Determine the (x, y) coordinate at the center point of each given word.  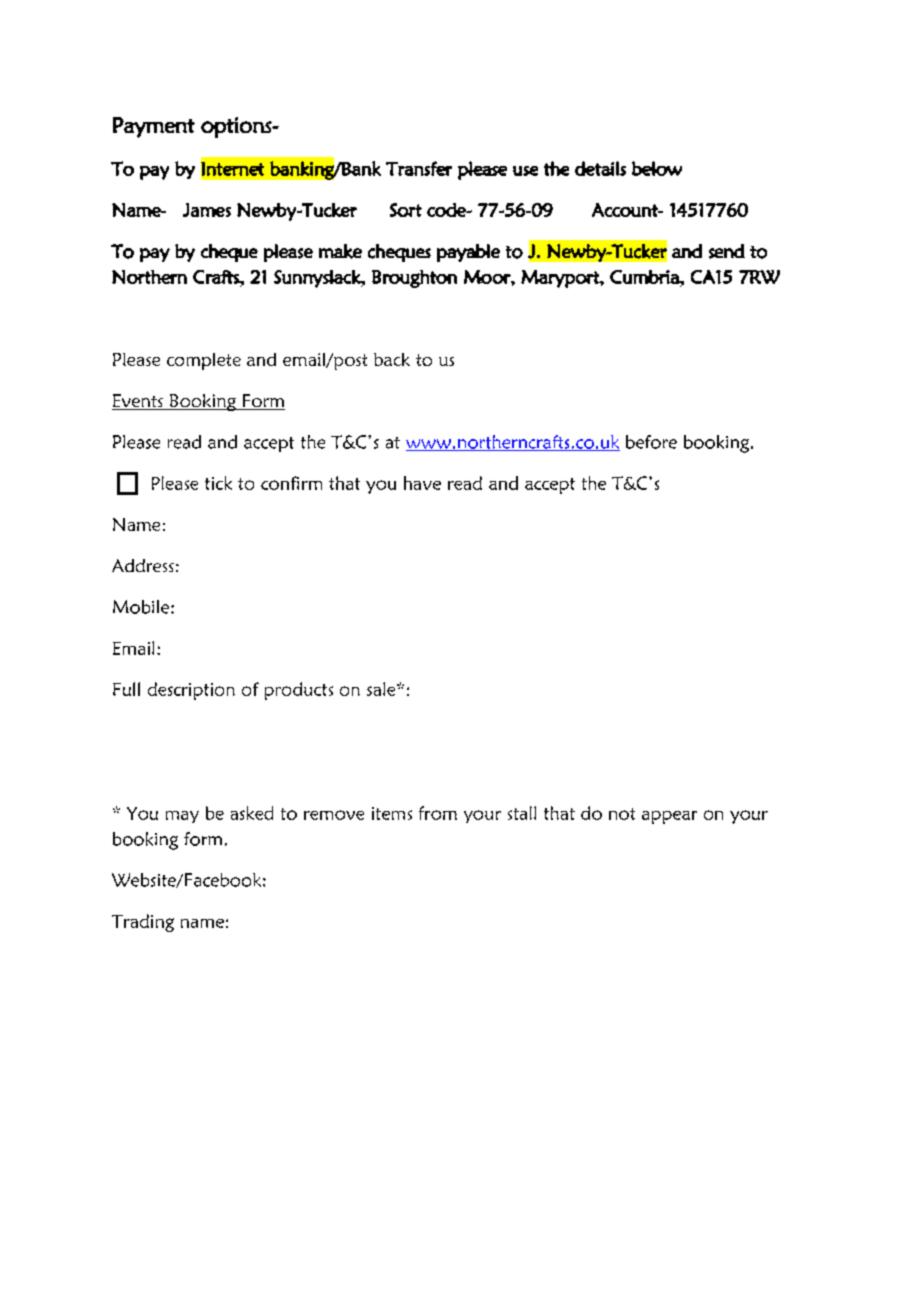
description (191, 691)
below (657, 168)
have (422, 483)
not (622, 814)
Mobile (142, 607)
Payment (154, 127)
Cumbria (645, 277)
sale (382, 689)
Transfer (419, 168)
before (651, 442)
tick (218, 483)
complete (204, 361)
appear (669, 817)
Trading (143, 923)
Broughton (414, 279)
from (438, 813)
